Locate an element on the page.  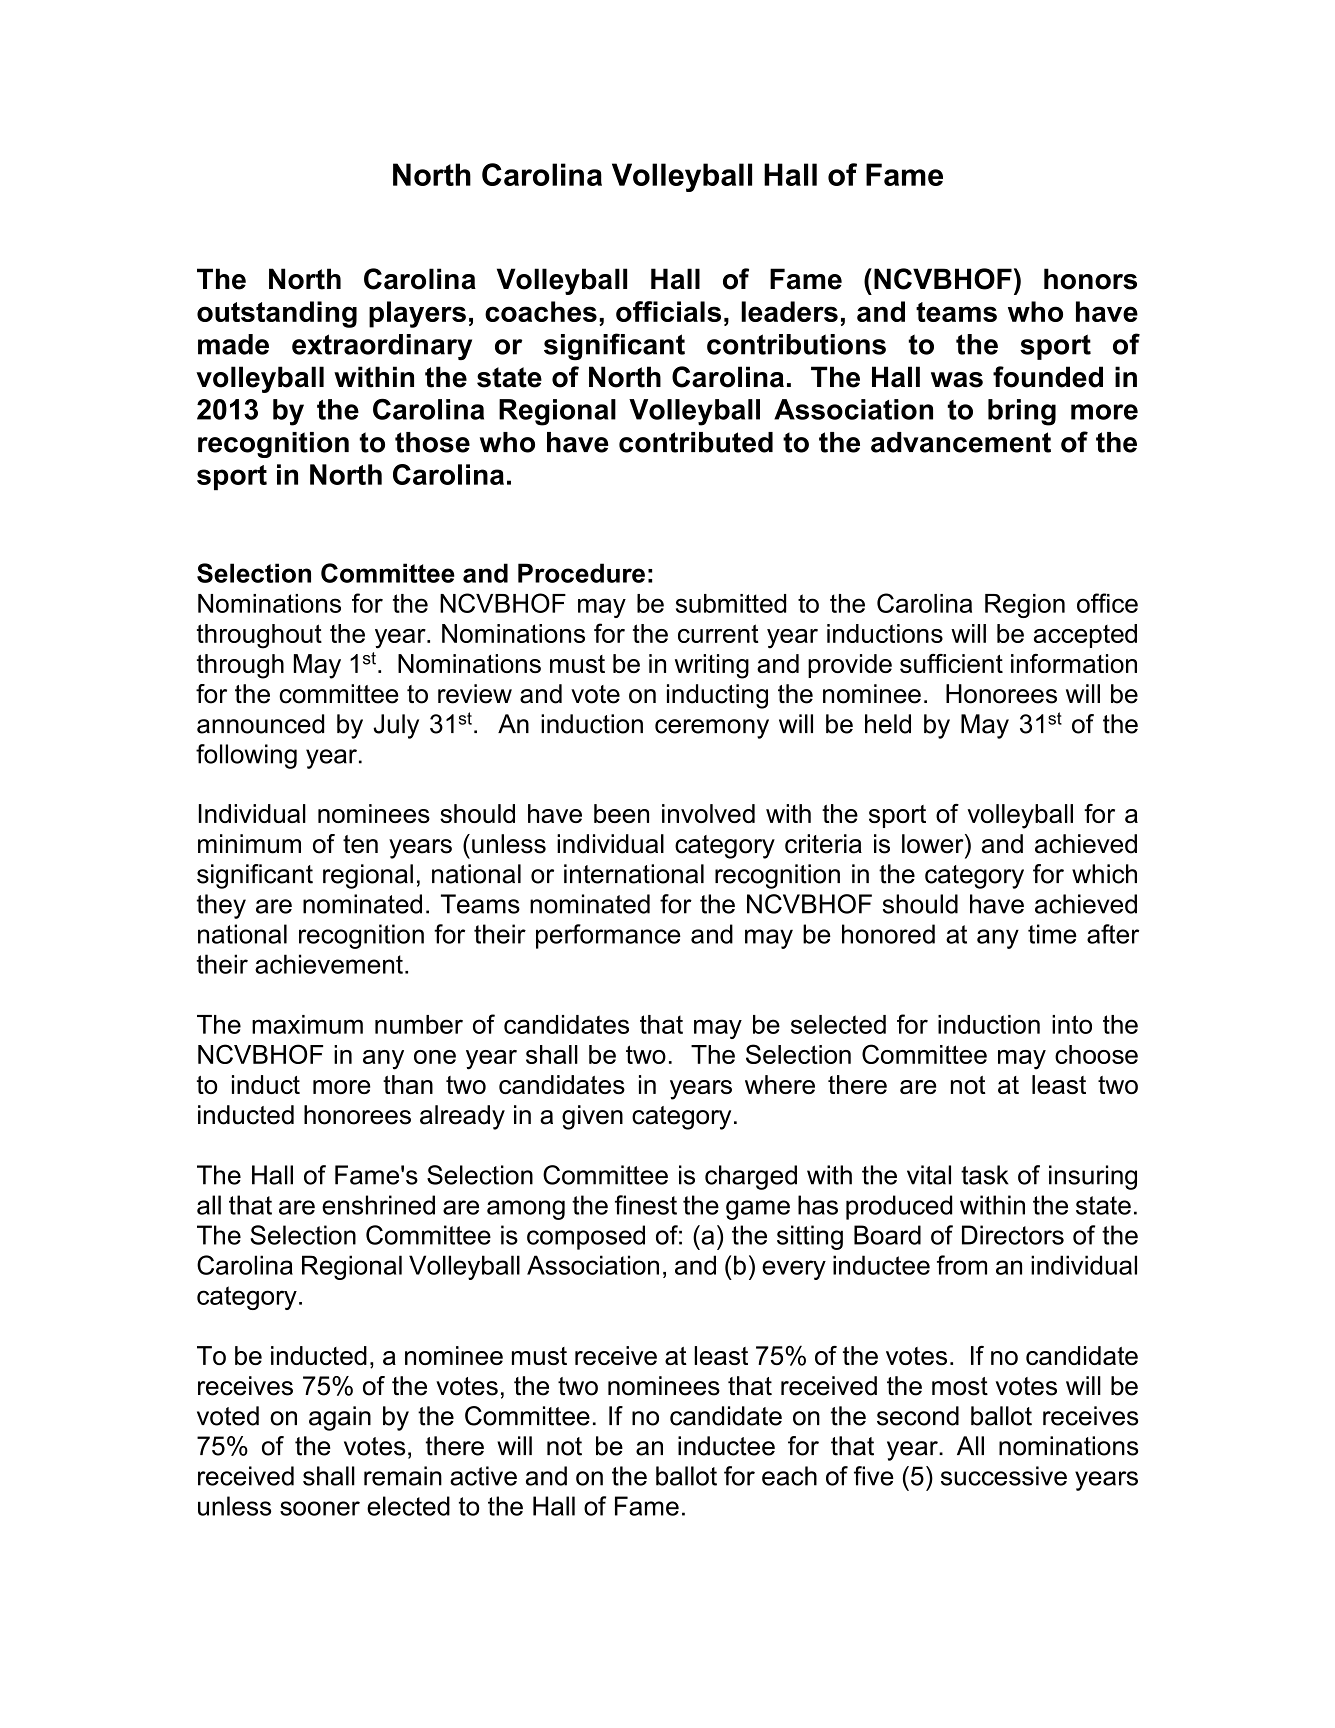
sooner is located at coordinates (320, 1508).
